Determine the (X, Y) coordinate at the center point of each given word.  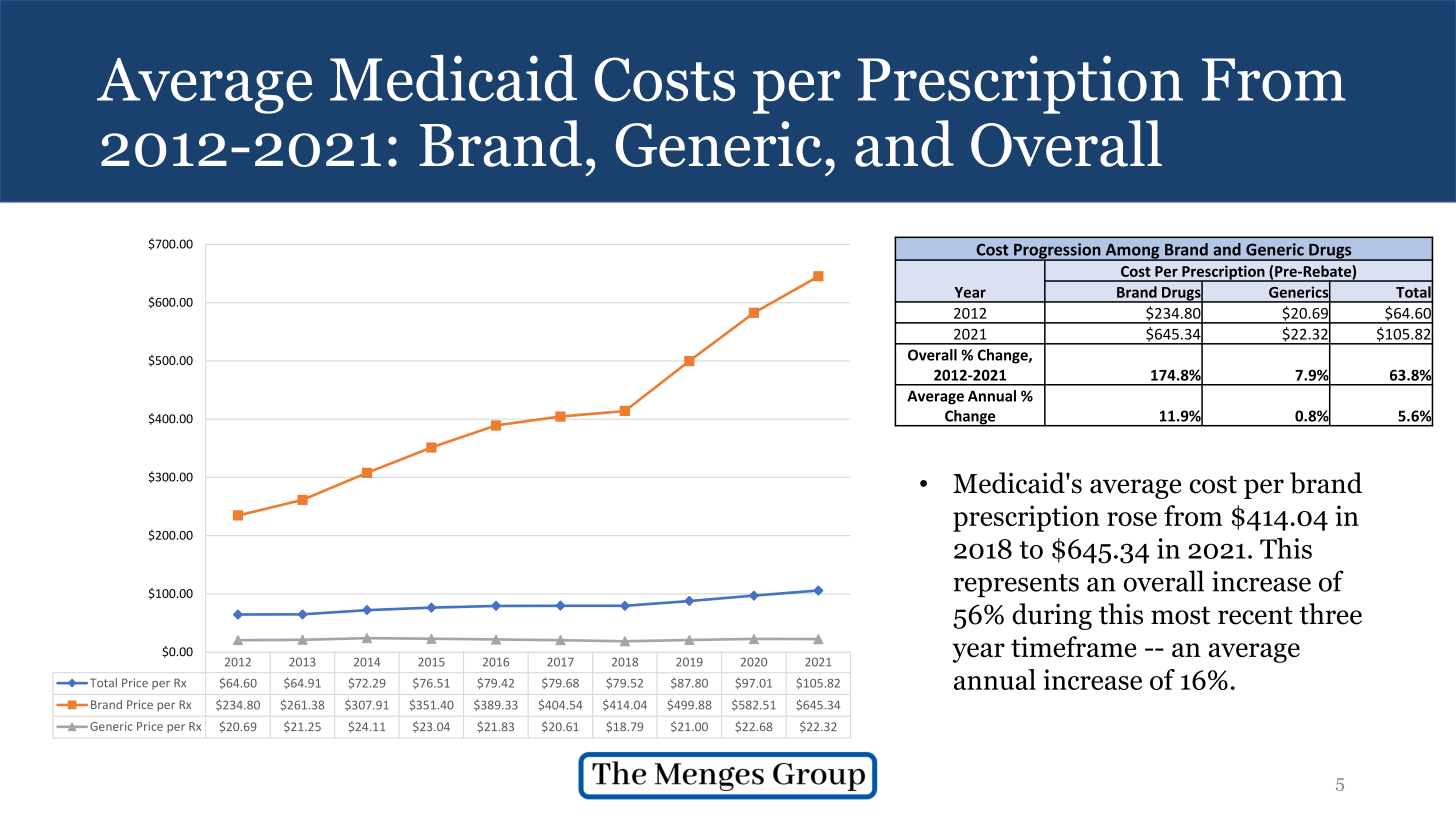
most (1180, 615)
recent (1255, 615)
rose (1132, 519)
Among (1132, 252)
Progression (1057, 252)
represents (1016, 585)
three (1330, 614)
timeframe (1073, 647)
